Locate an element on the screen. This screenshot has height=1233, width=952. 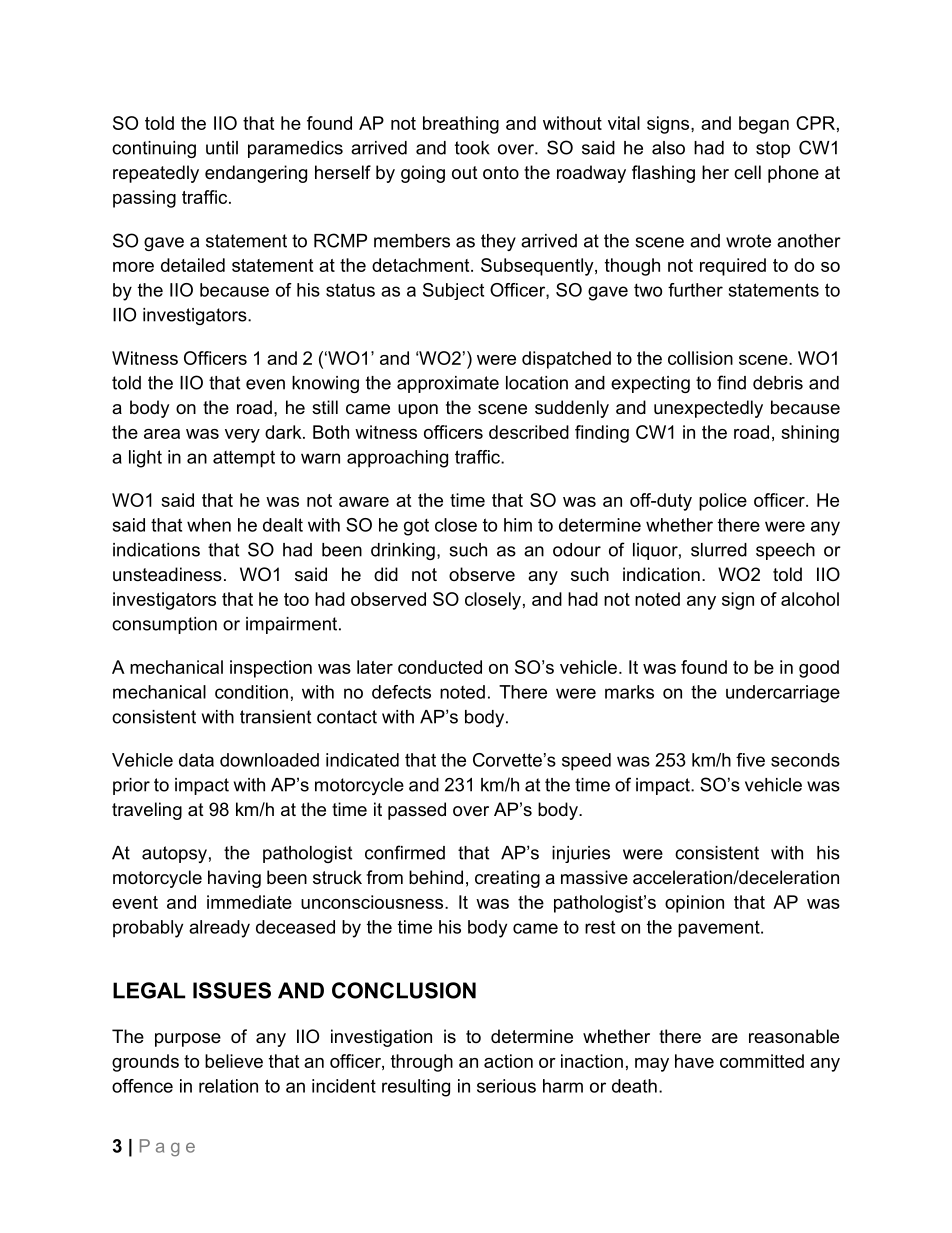
attempt is located at coordinates (244, 459).
